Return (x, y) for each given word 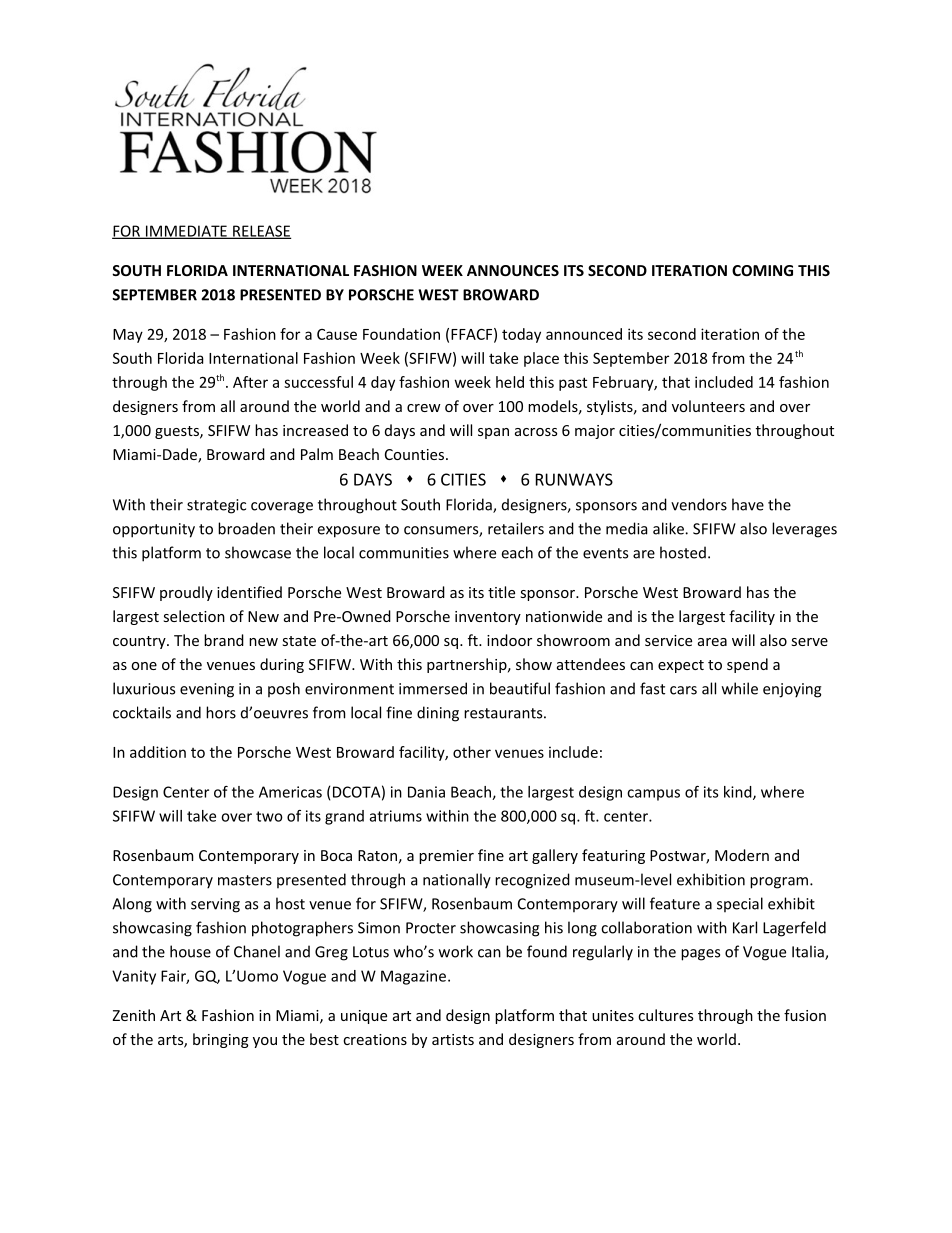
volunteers (708, 406)
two (269, 816)
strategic (216, 506)
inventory (488, 618)
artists (453, 1039)
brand (224, 640)
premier (446, 857)
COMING (762, 270)
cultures (665, 1015)
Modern (742, 855)
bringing (221, 1040)
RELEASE (261, 232)
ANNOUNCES (513, 270)
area (712, 642)
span (493, 433)
